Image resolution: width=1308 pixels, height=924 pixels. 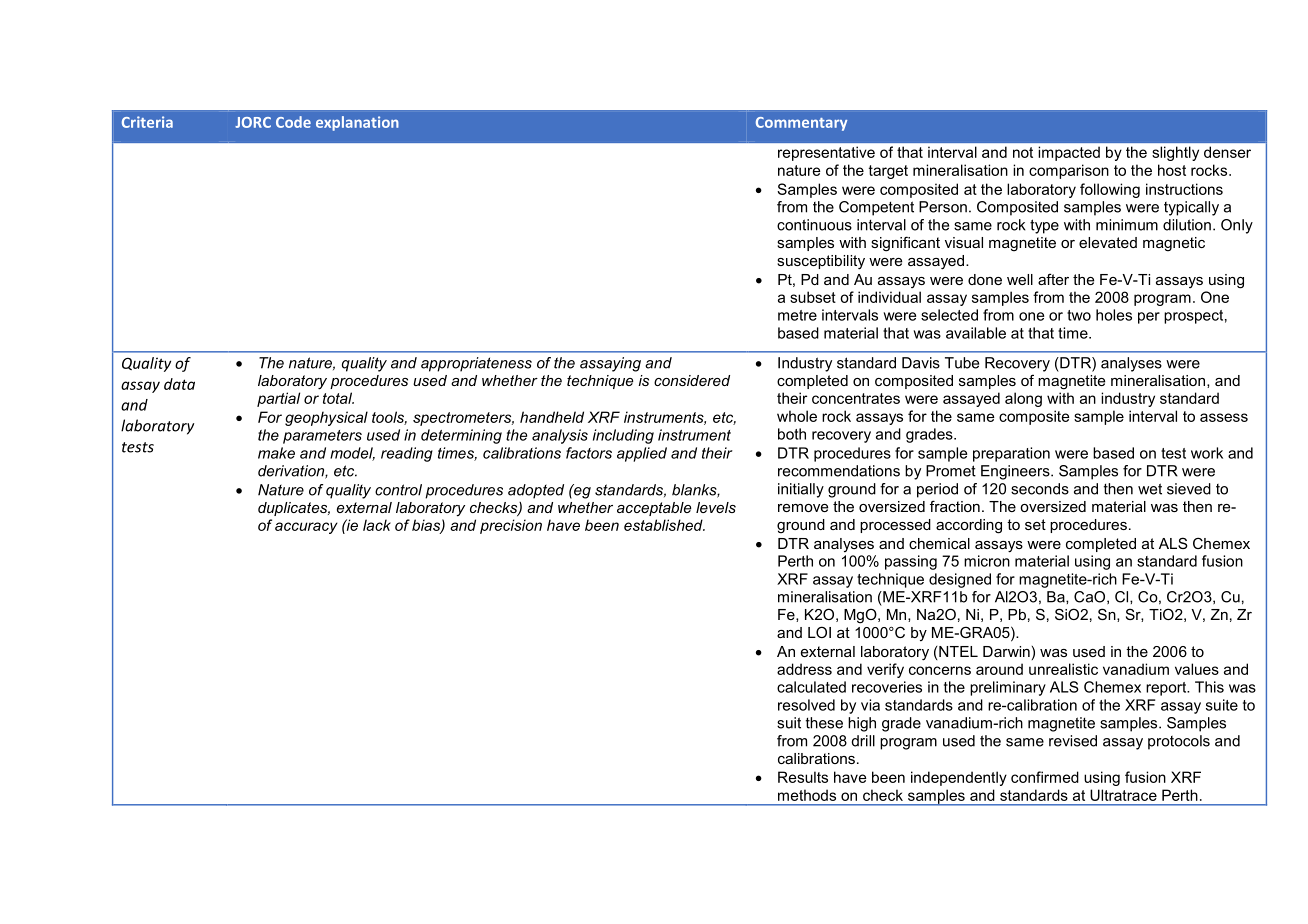 I want to click on impacted, so click(x=1069, y=153).
